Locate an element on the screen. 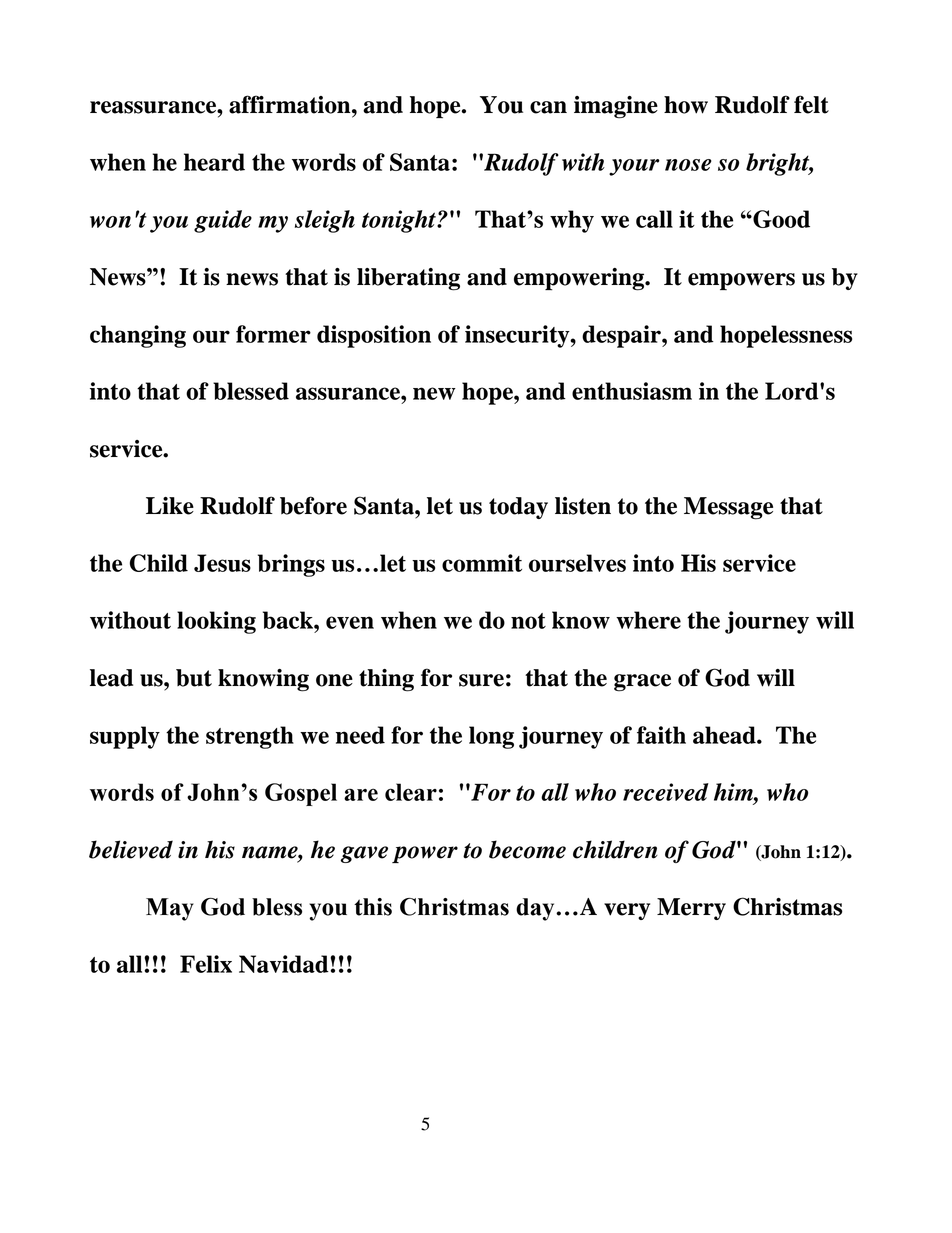  this is located at coordinates (373, 907).
